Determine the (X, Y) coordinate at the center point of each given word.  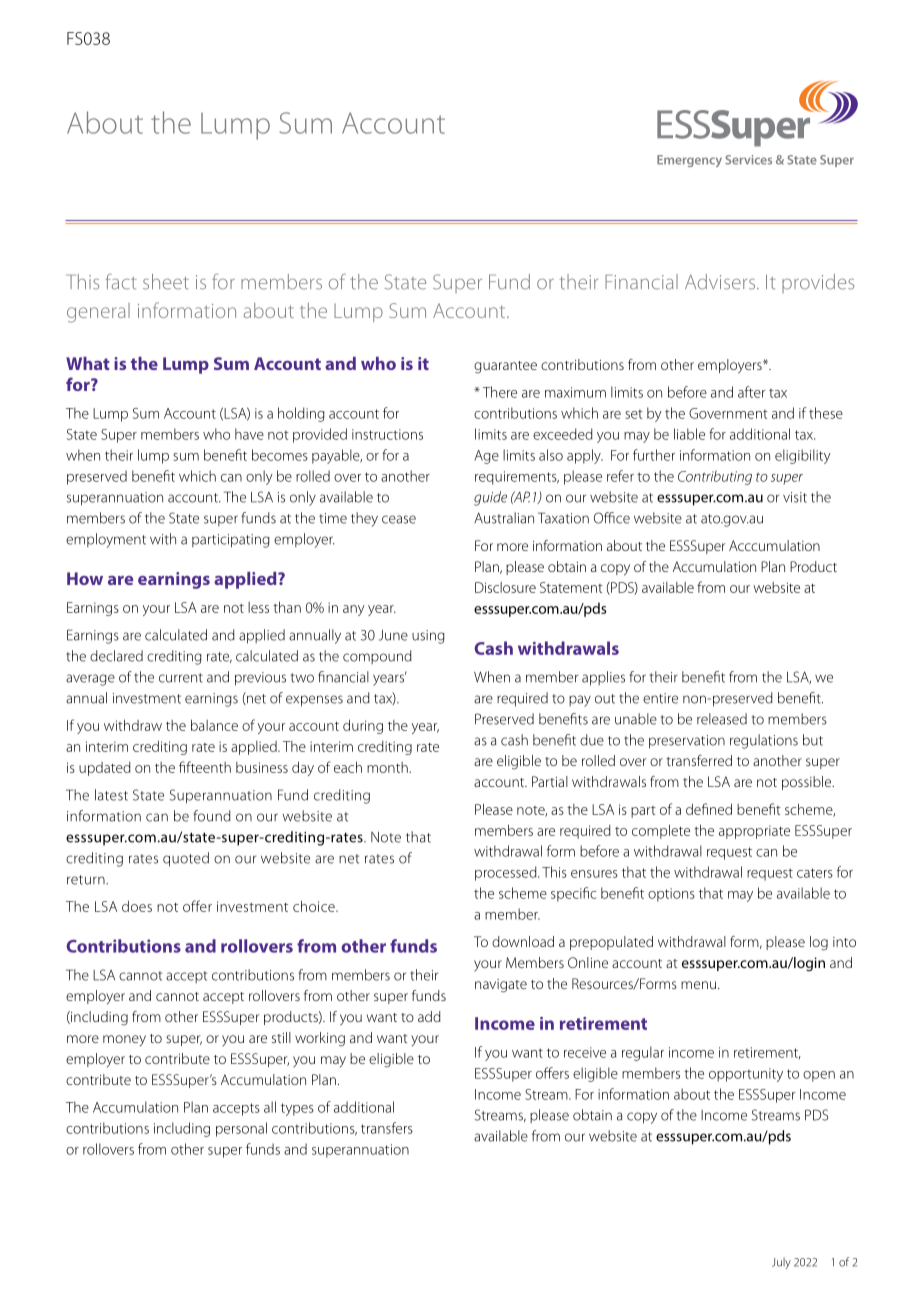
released (722, 719)
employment (106, 540)
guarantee (505, 367)
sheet (166, 282)
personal (241, 1129)
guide (490, 498)
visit (795, 497)
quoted (186, 859)
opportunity (746, 1075)
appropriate (754, 832)
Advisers (721, 282)
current (181, 678)
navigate (501, 986)
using (428, 637)
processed (507, 873)
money (124, 1040)
